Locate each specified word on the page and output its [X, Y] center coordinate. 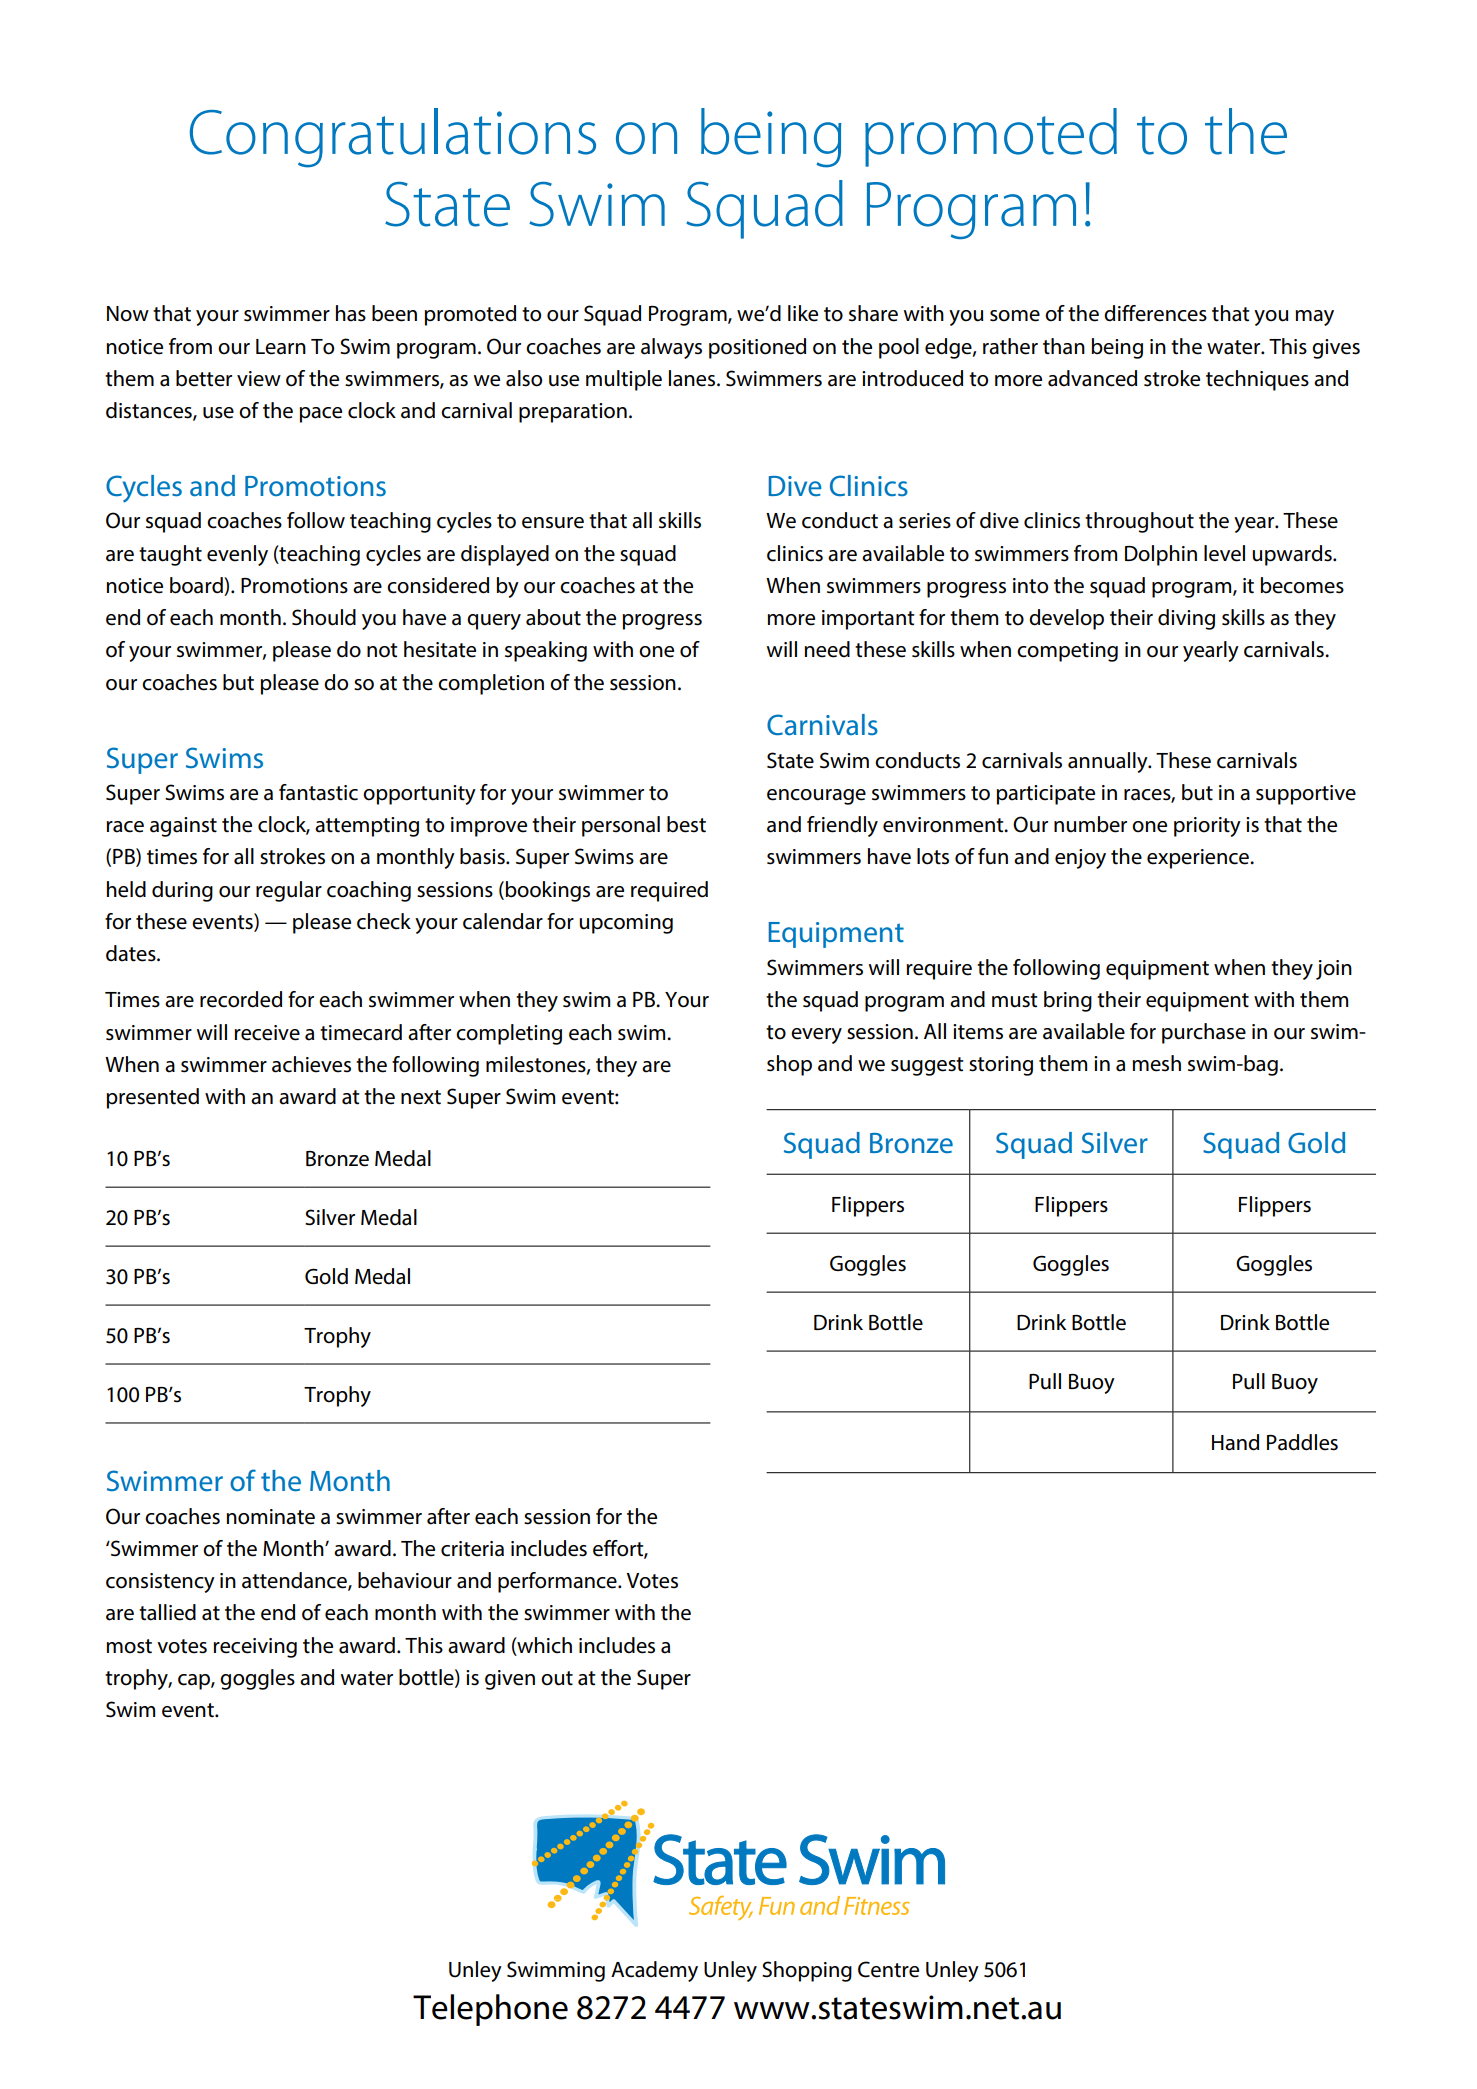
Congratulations [393, 138]
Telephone [490, 2010]
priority [1207, 827]
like [803, 313]
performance [558, 1582]
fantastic [318, 792]
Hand [1235, 1442]
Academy [654, 1971]
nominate [270, 1517]
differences [1155, 313]
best [686, 824]
